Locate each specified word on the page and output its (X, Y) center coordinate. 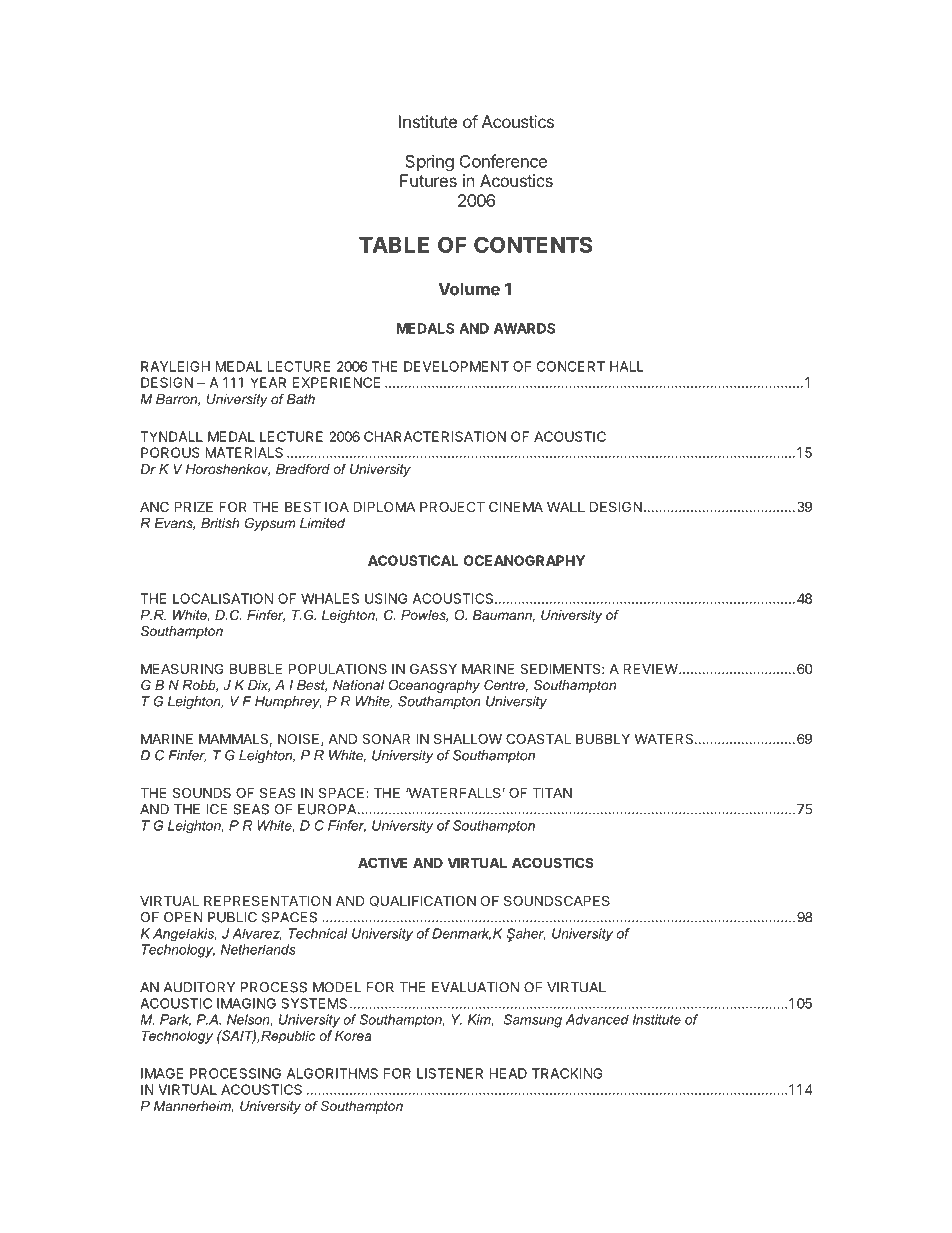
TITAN (552, 792)
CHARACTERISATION (435, 436)
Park (175, 1020)
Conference (503, 161)
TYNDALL (171, 436)
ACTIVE (383, 862)
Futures (428, 180)
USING (386, 598)
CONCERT (571, 366)
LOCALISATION (223, 598)
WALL (566, 506)
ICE (216, 809)
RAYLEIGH (175, 366)
